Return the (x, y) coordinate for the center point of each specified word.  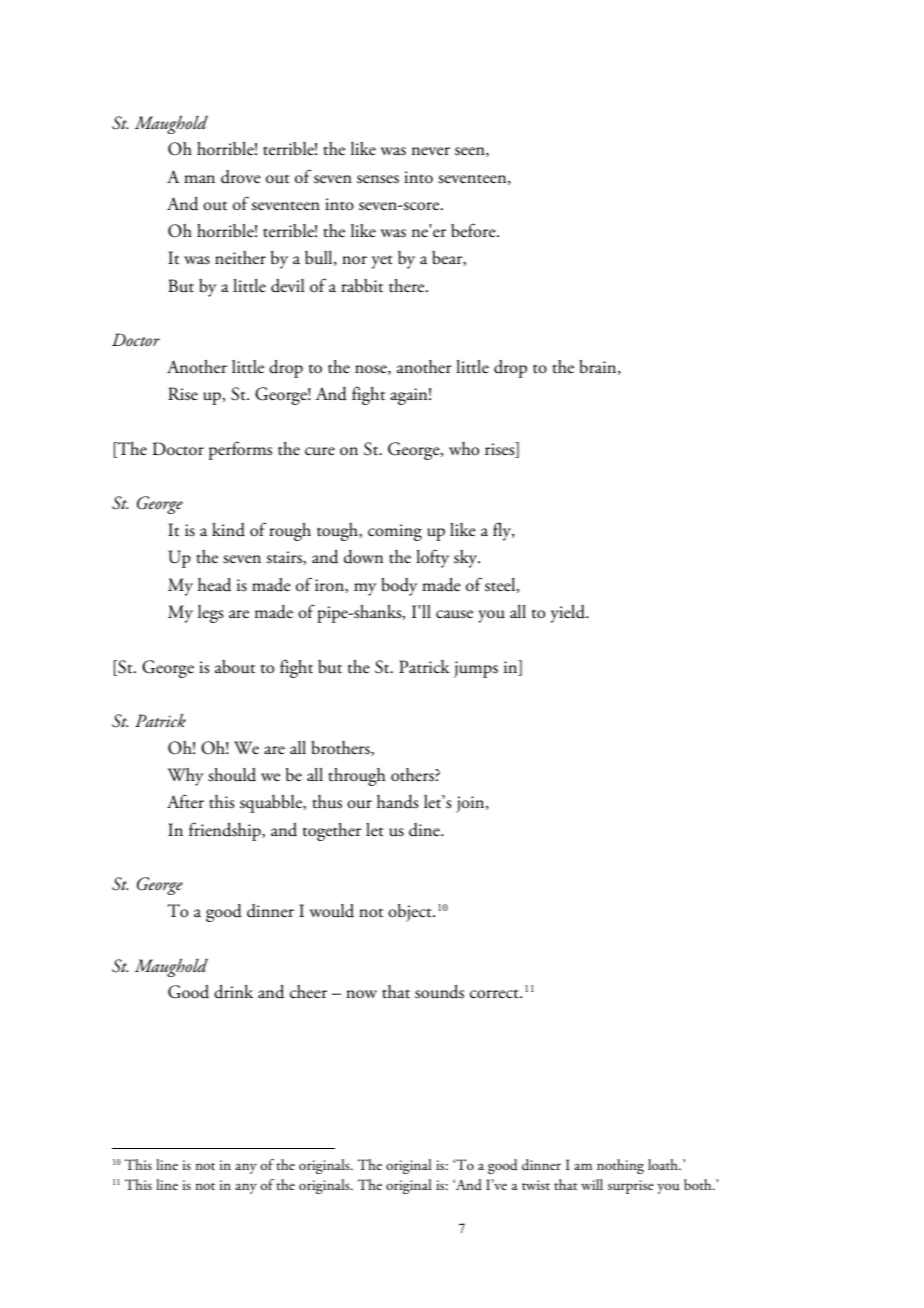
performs (240, 450)
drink (233, 992)
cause (454, 614)
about (235, 667)
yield (569, 614)
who (464, 449)
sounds (439, 992)
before (474, 230)
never (431, 151)
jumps (476, 669)
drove (241, 177)
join (471, 804)
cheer (308, 992)
